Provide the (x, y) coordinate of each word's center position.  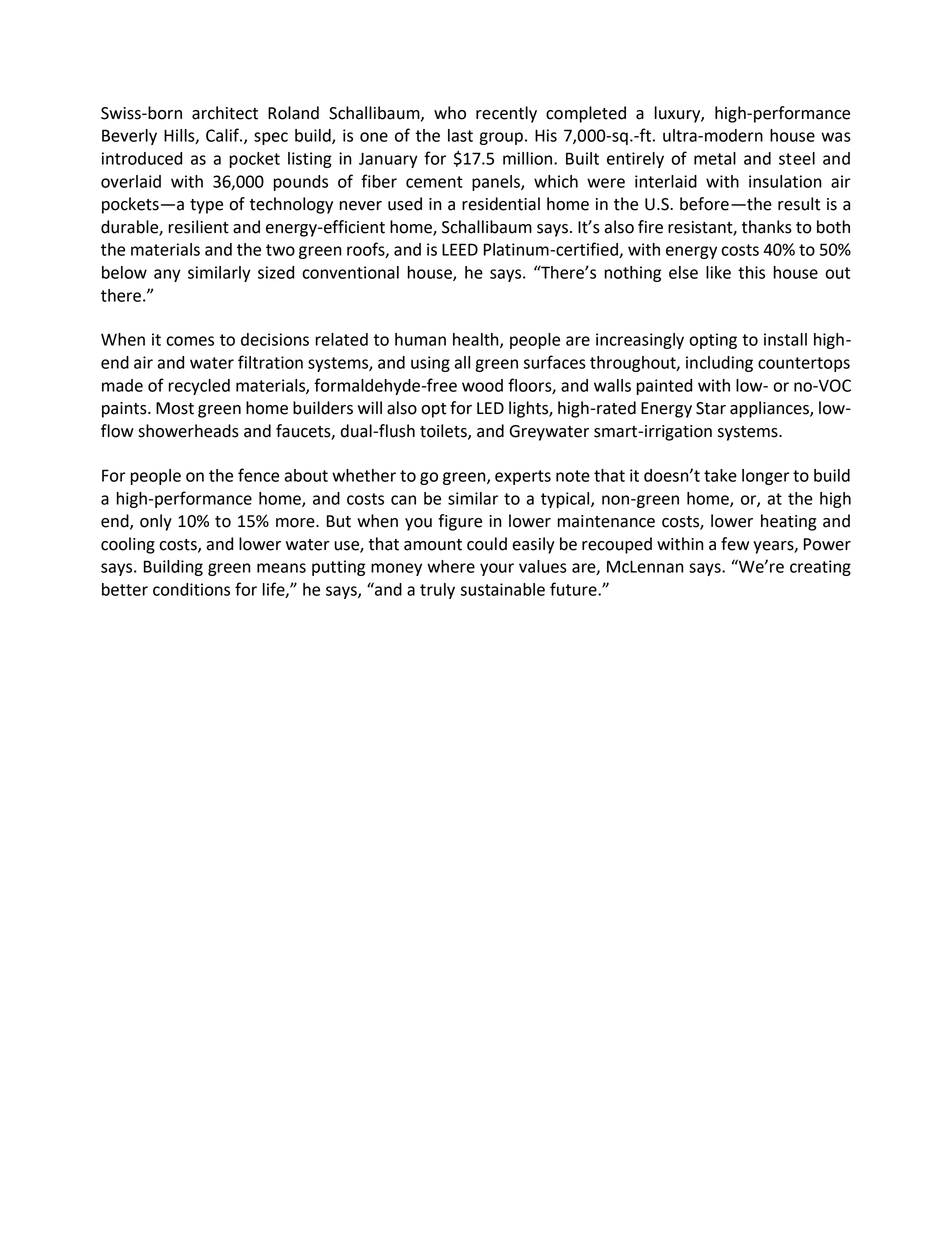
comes (190, 341)
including (719, 364)
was (836, 137)
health (477, 340)
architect (225, 113)
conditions (191, 589)
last (460, 135)
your (497, 569)
